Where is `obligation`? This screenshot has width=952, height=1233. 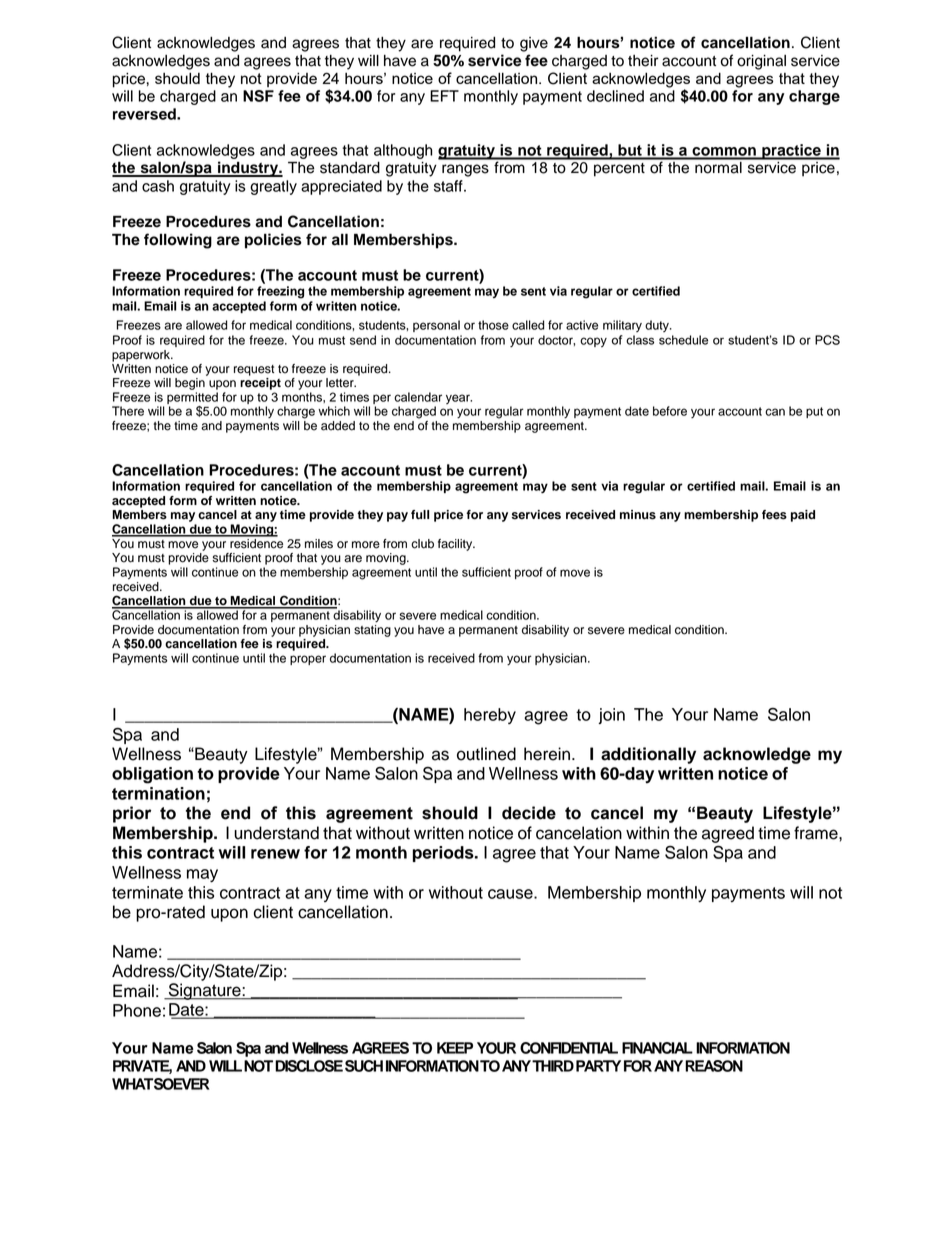 obligation is located at coordinates (152, 775).
